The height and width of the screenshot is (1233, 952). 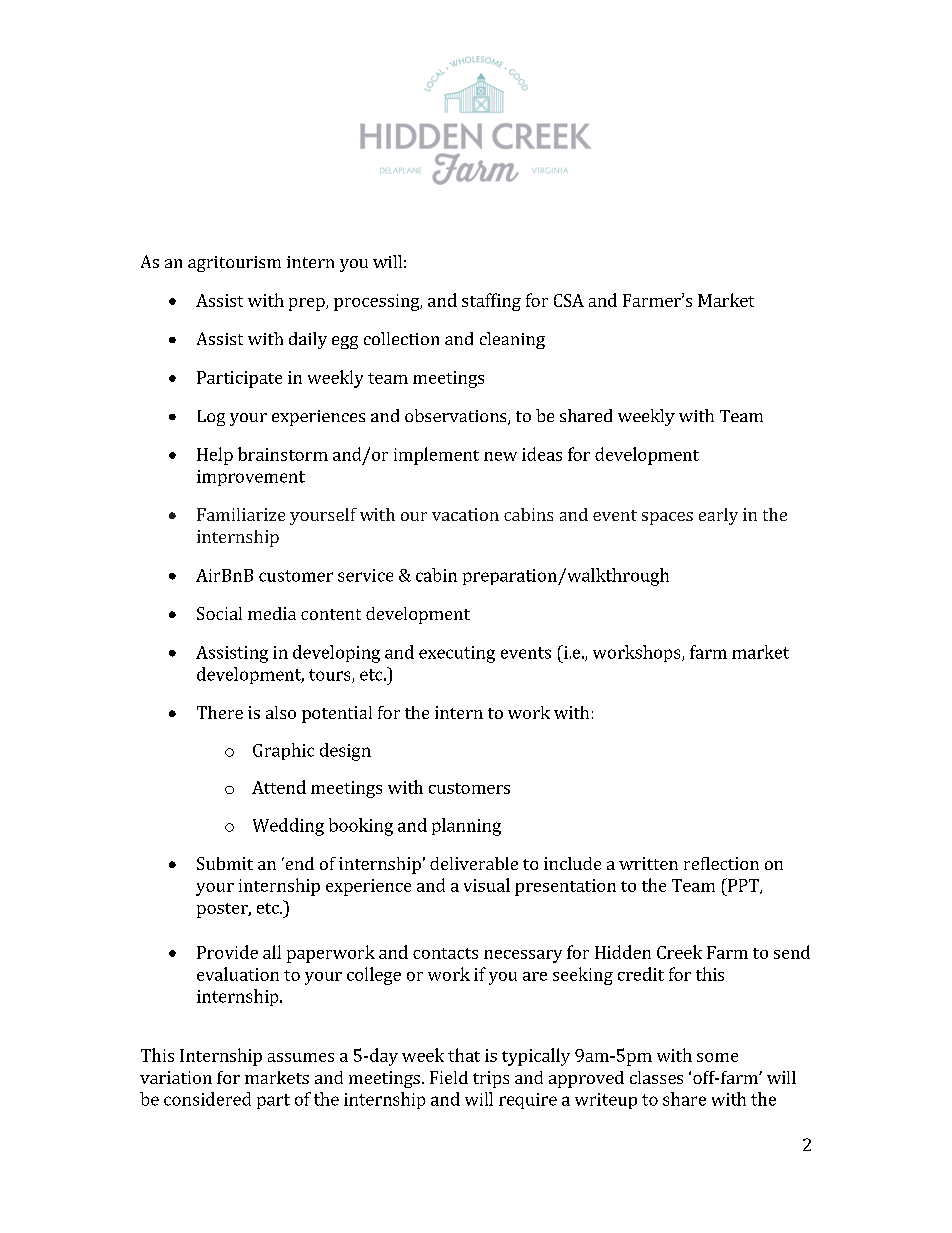 What do you see at coordinates (241, 514) in the screenshot?
I see `Familiarize` at bounding box center [241, 514].
